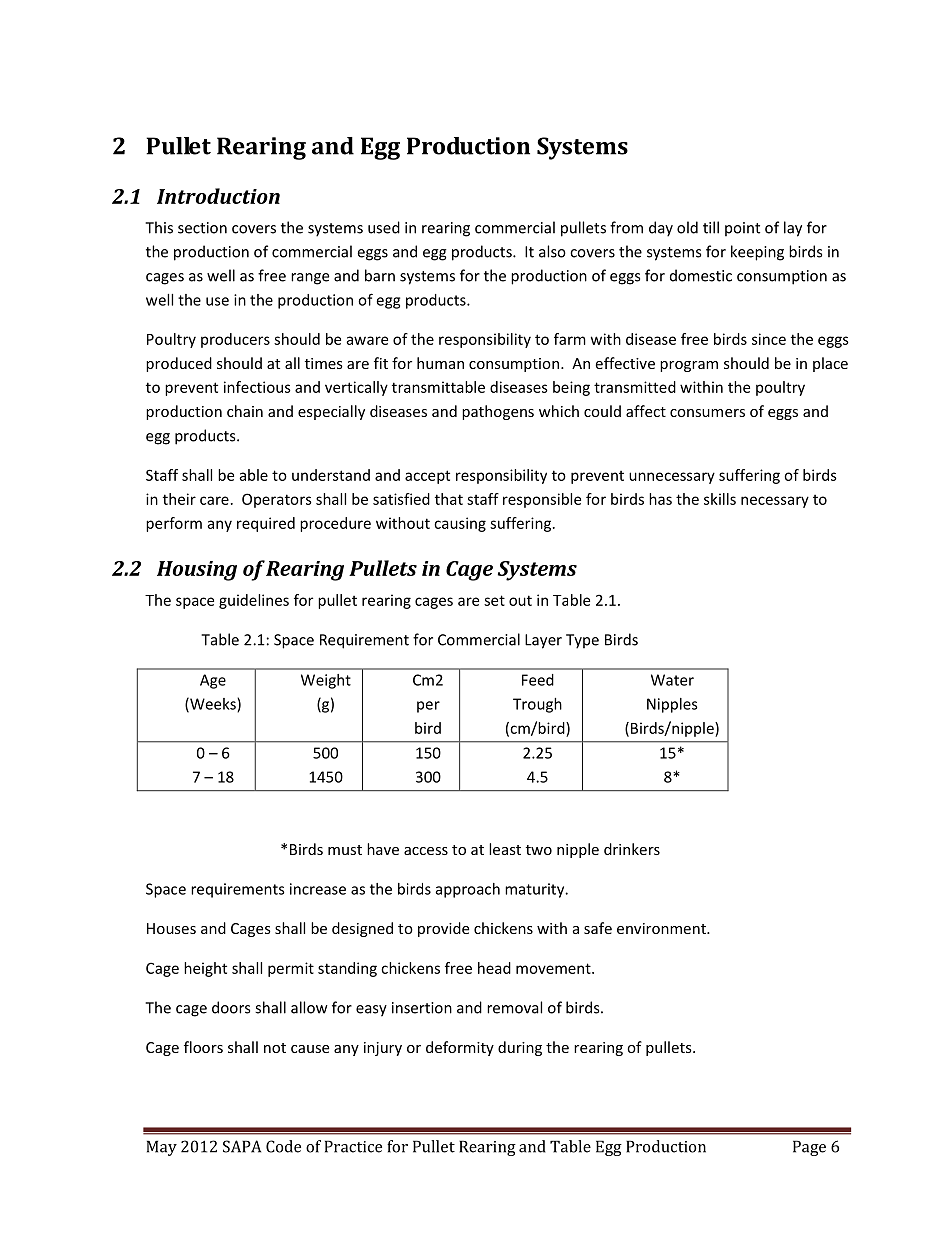 The height and width of the screenshot is (1233, 952). I want to click on guidelines, so click(254, 601).
